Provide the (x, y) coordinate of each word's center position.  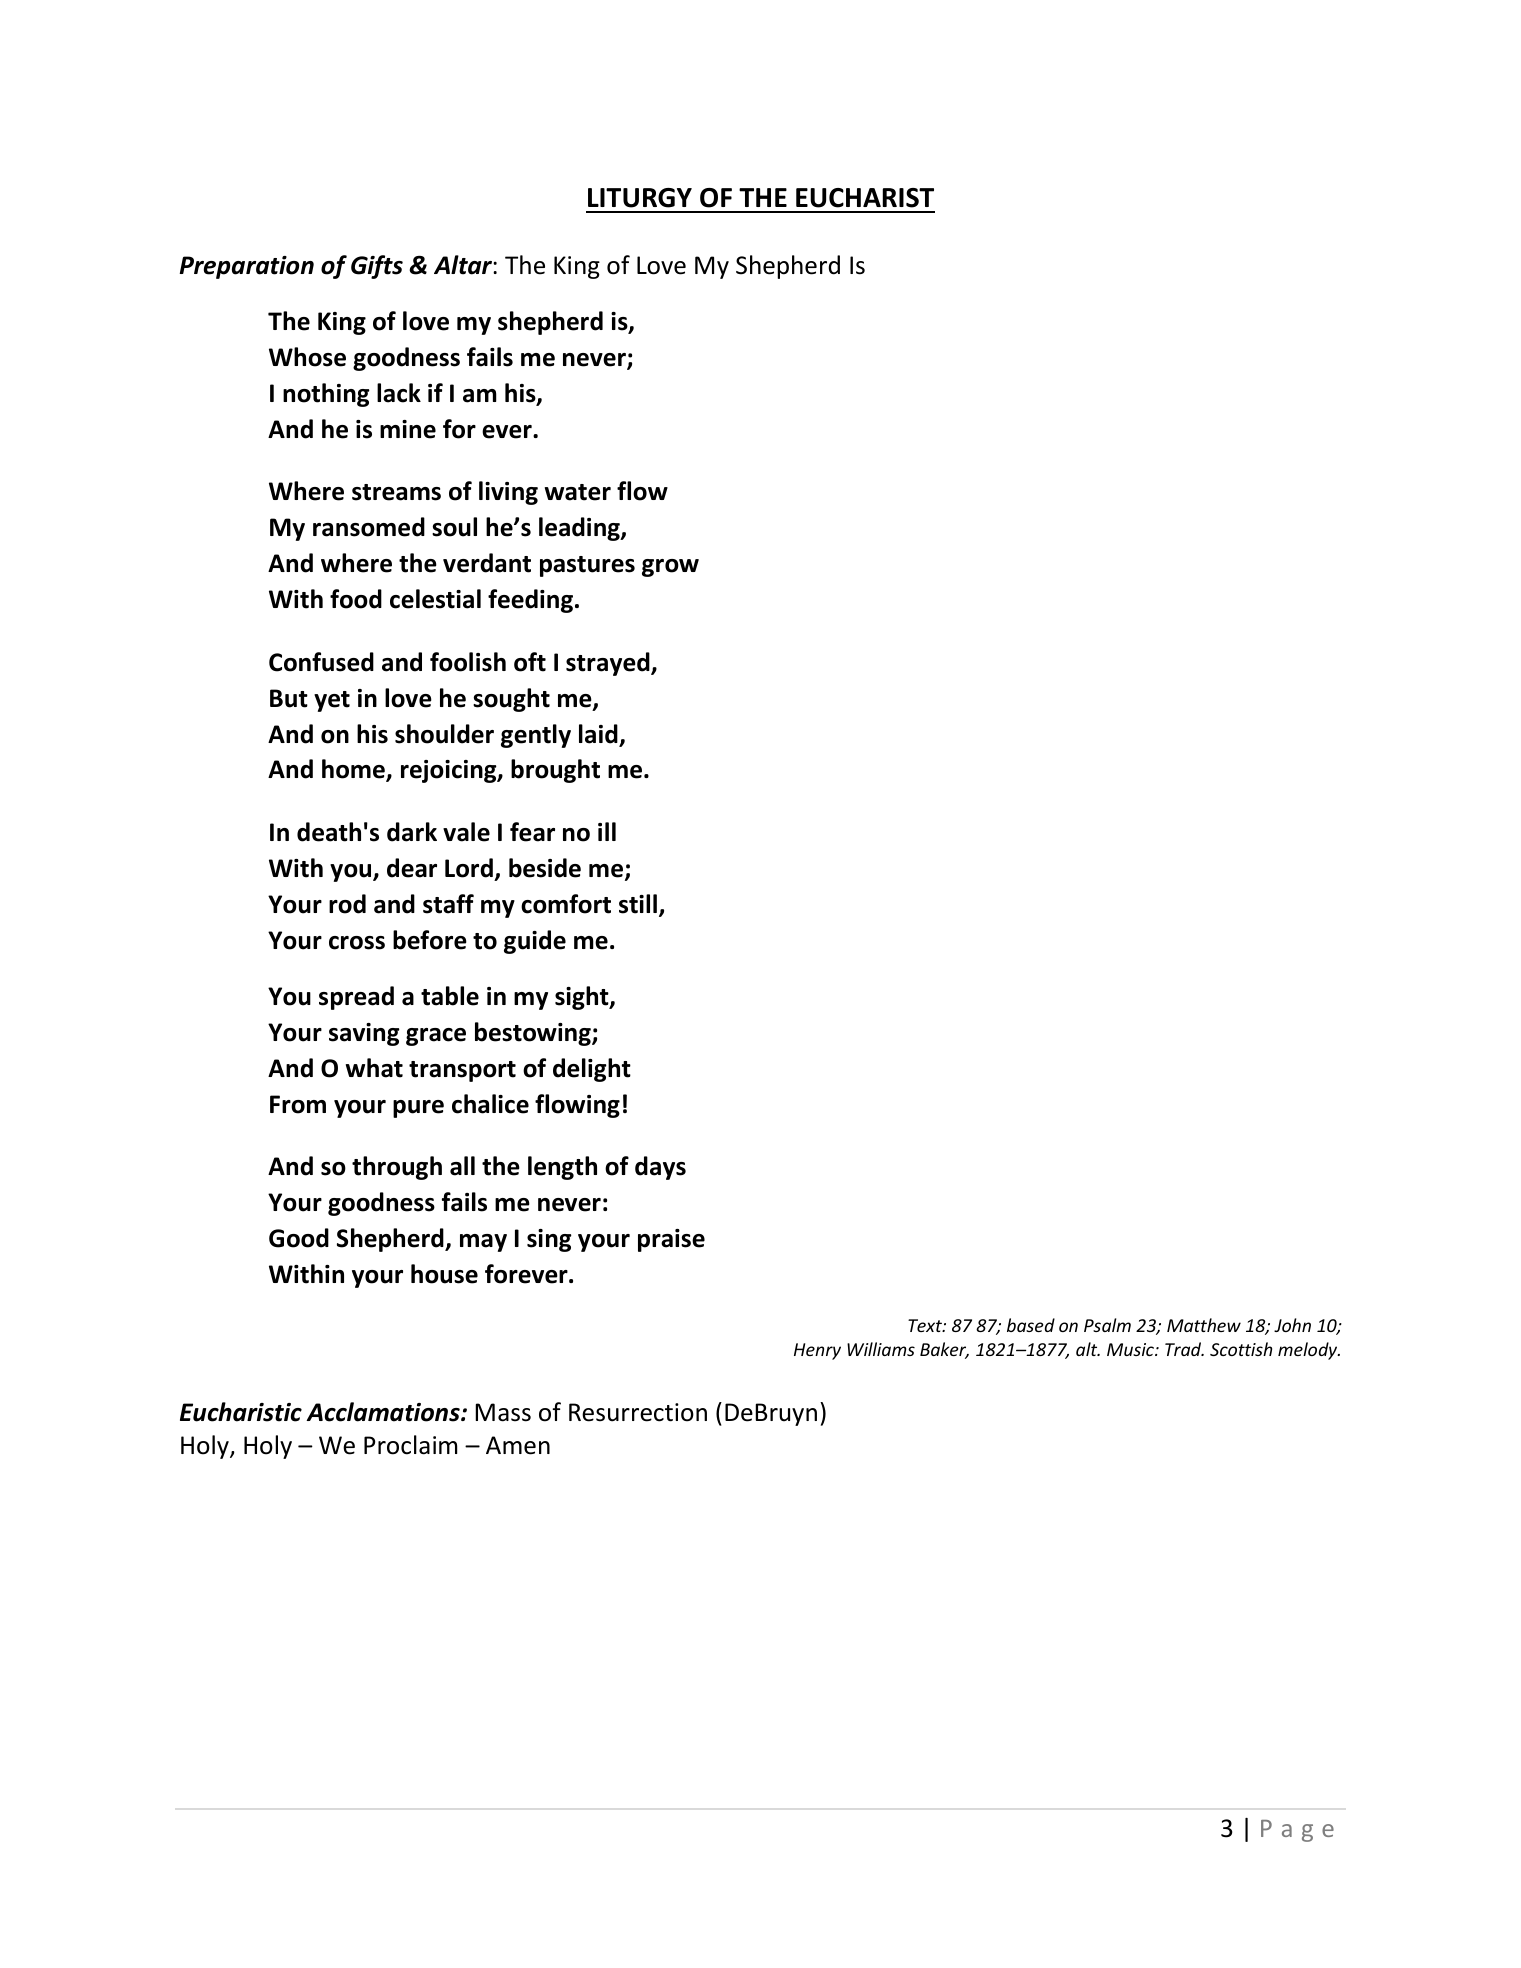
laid (599, 735)
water (578, 492)
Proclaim (410, 1445)
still (638, 904)
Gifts (377, 267)
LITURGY (640, 198)
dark (412, 832)
